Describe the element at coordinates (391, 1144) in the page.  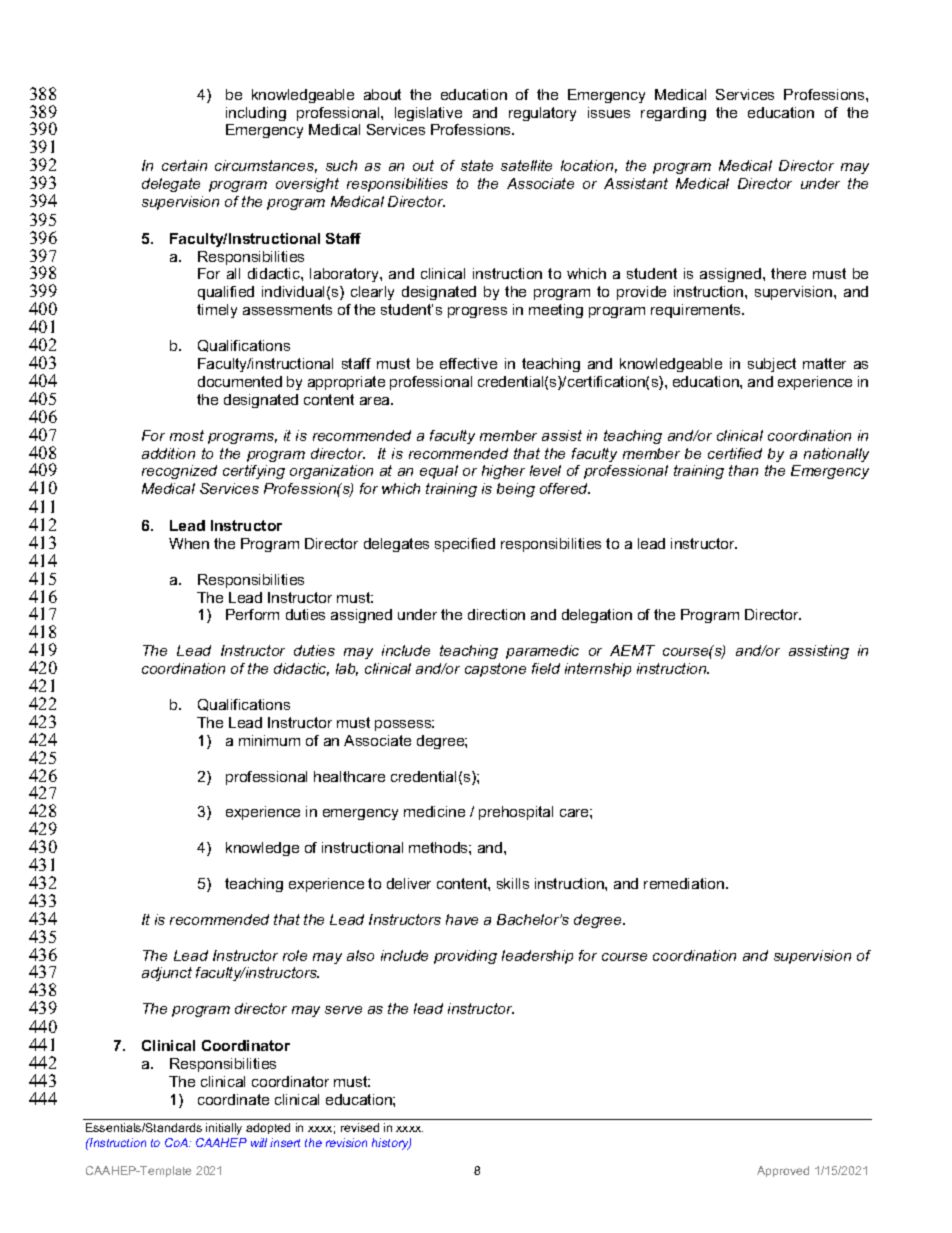
I see `history` at that location.
